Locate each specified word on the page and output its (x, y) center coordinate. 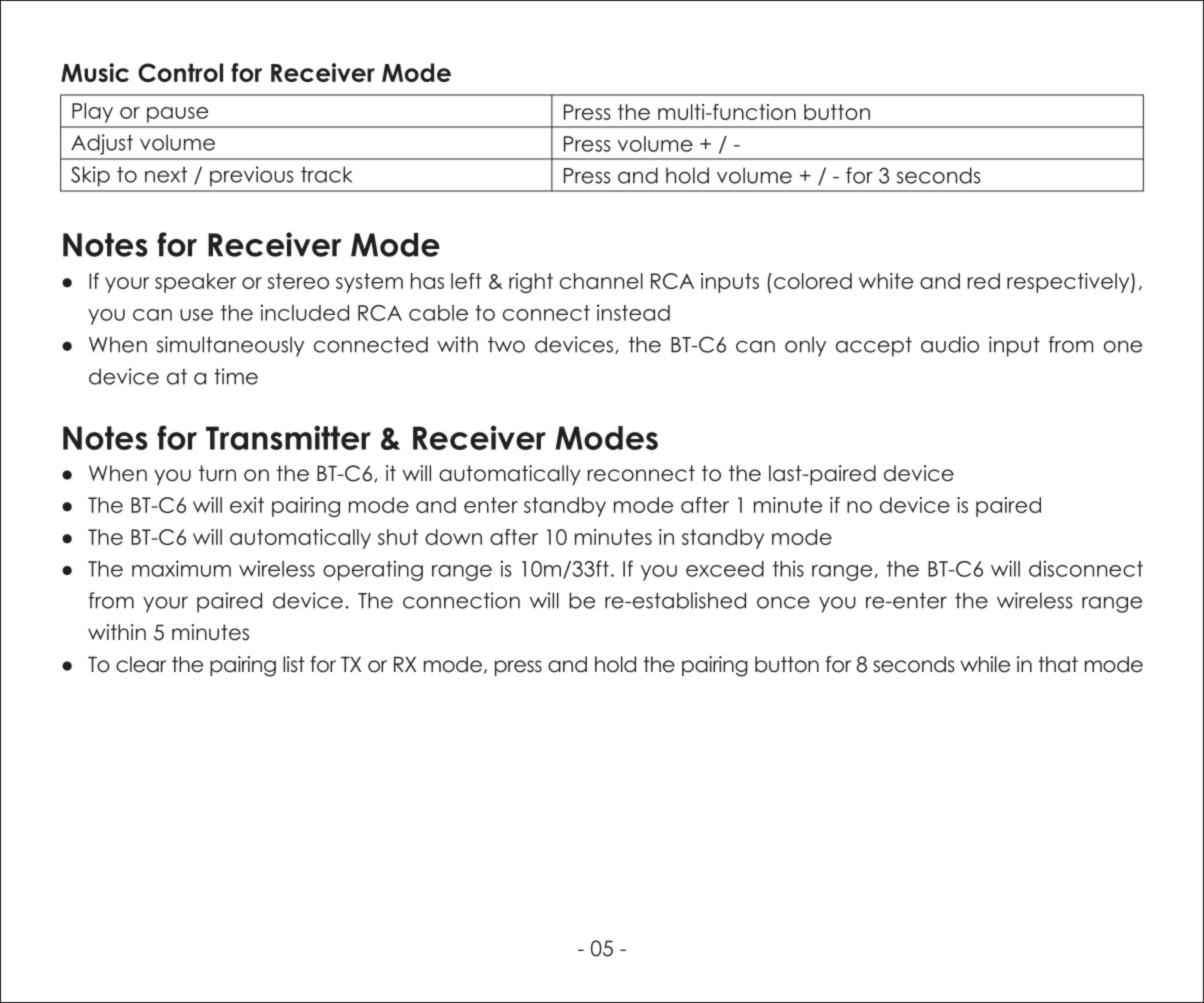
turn (217, 473)
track (326, 174)
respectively (1069, 283)
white (886, 281)
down (453, 537)
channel (601, 281)
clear (141, 664)
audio (950, 344)
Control (180, 72)
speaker (195, 283)
